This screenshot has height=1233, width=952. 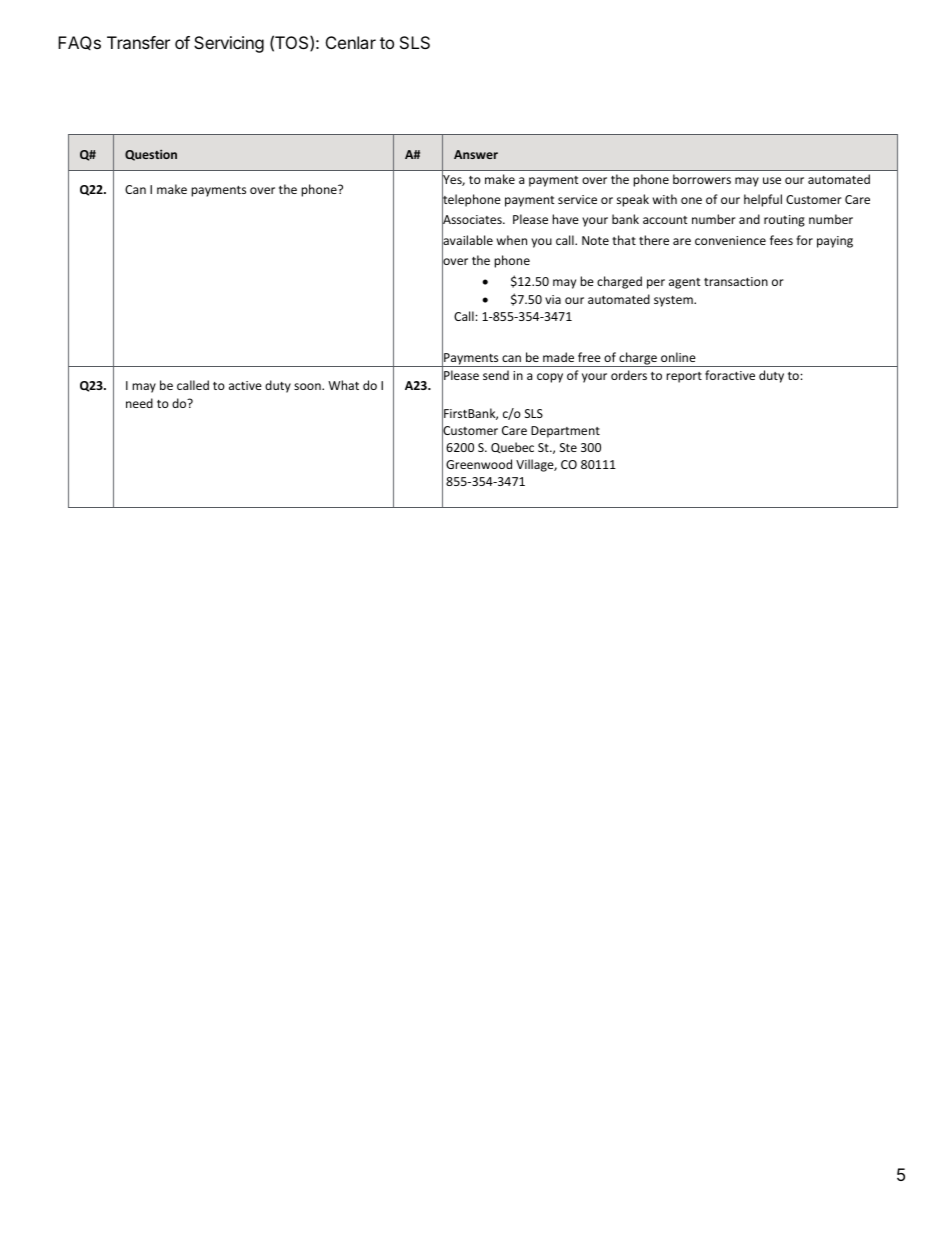 What do you see at coordinates (151, 155) in the screenshot?
I see `Question` at bounding box center [151, 155].
